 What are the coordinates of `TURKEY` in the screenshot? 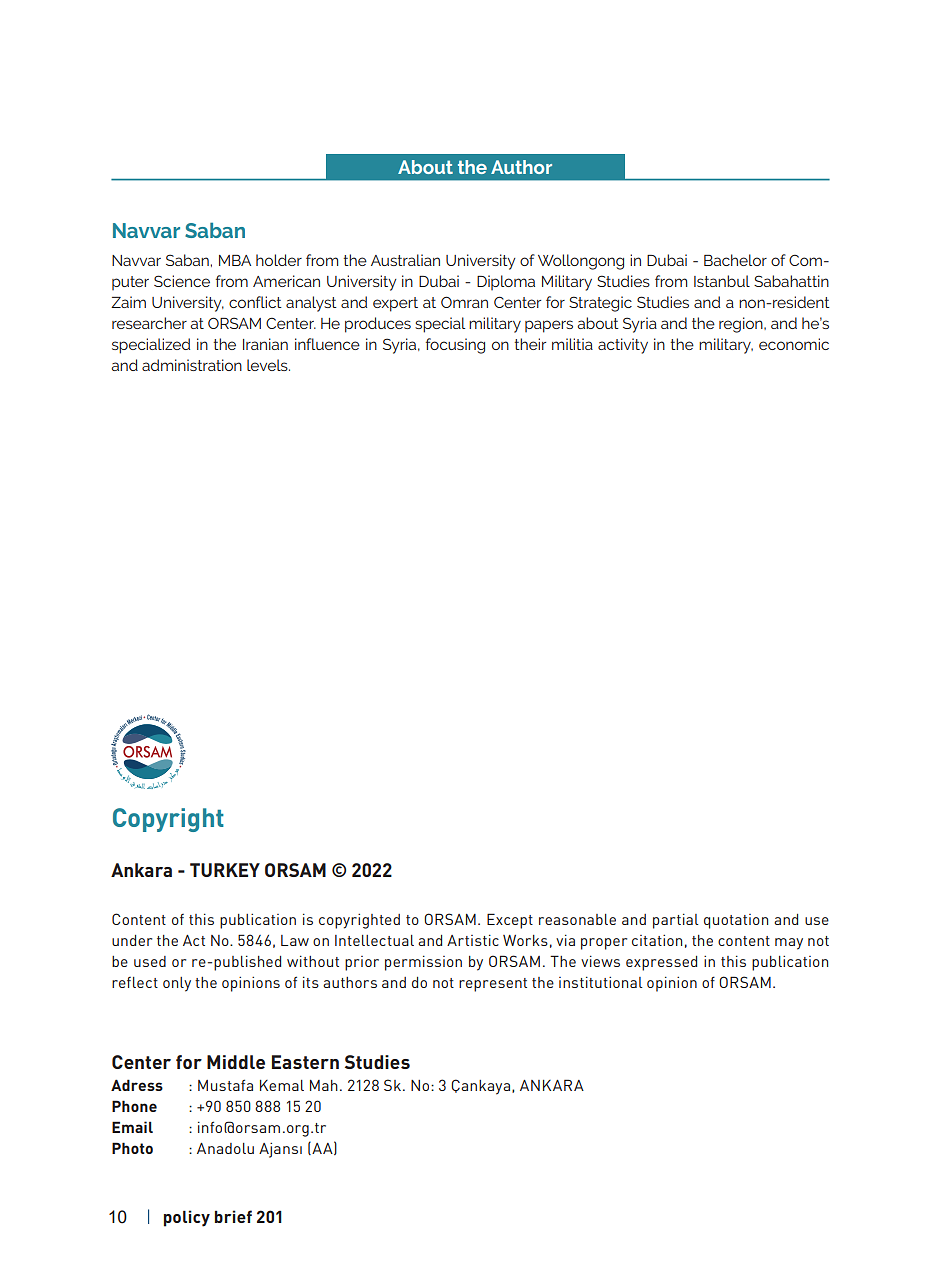 It's located at (225, 870).
